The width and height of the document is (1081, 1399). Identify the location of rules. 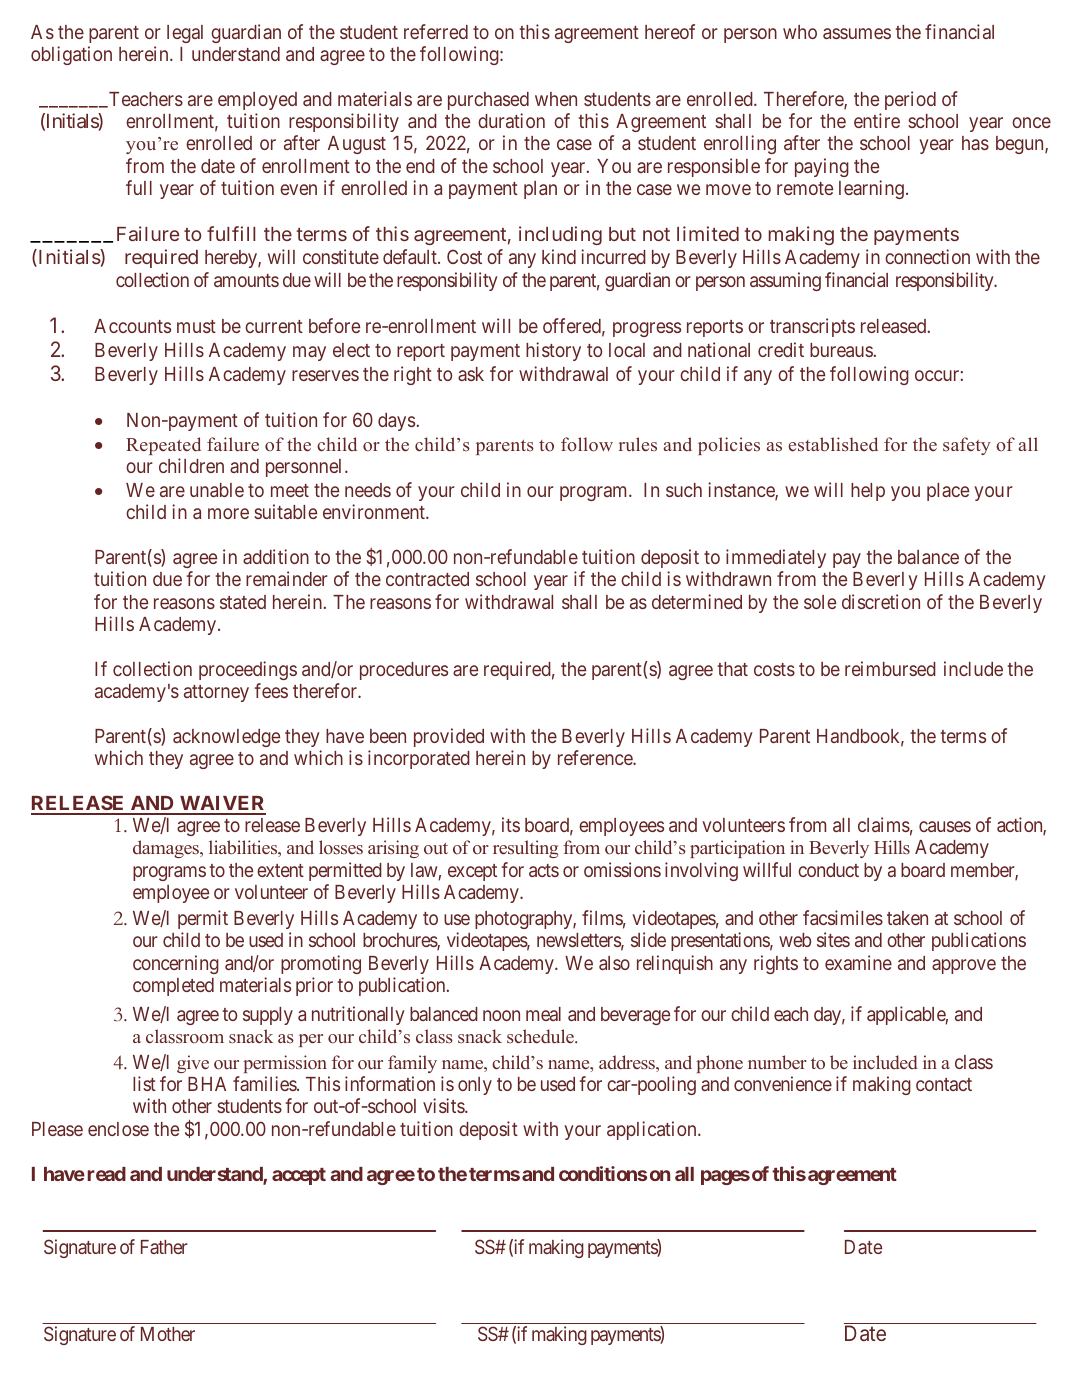
(638, 444).
